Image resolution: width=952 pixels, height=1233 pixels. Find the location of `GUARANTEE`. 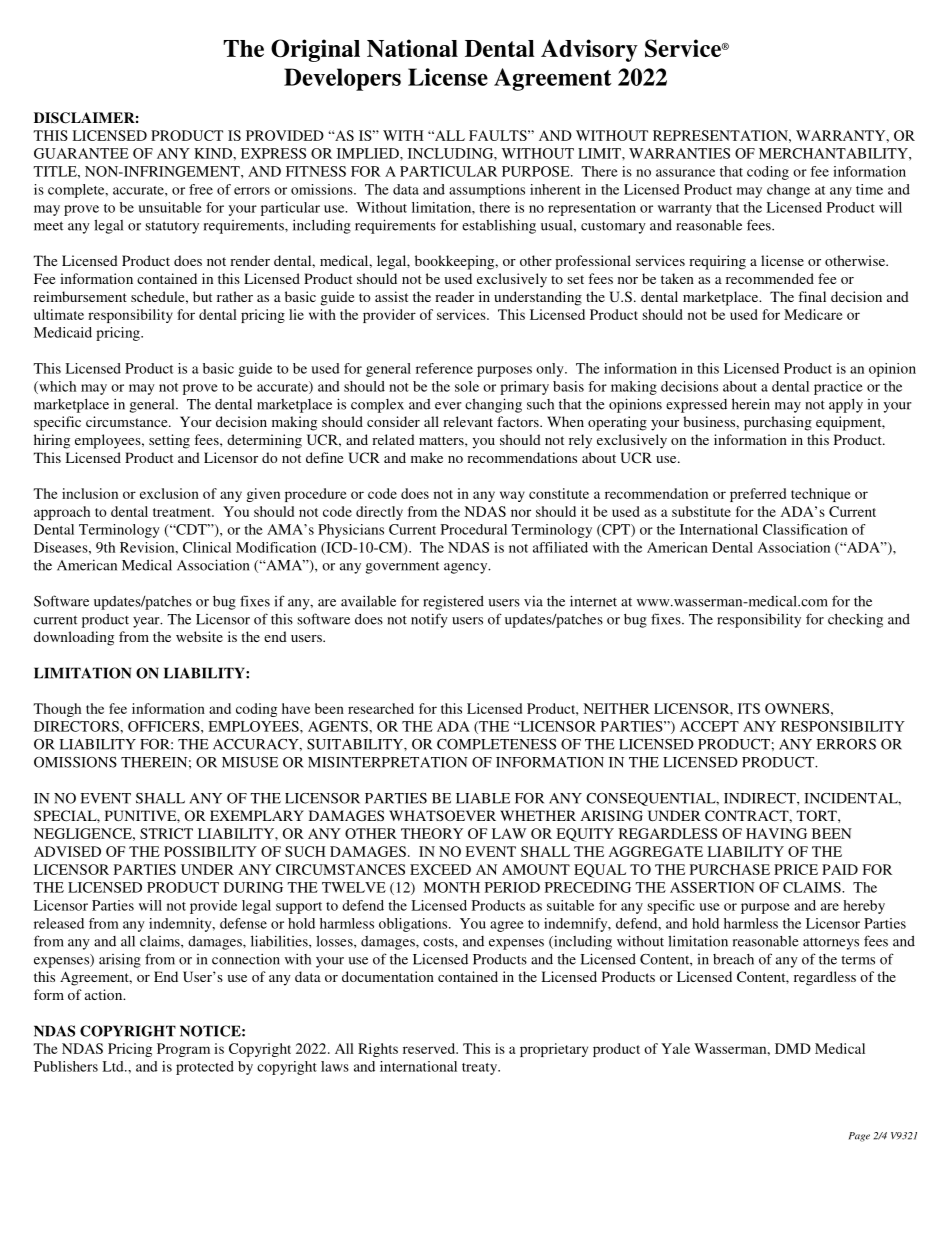

GUARANTEE is located at coordinates (81, 153).
